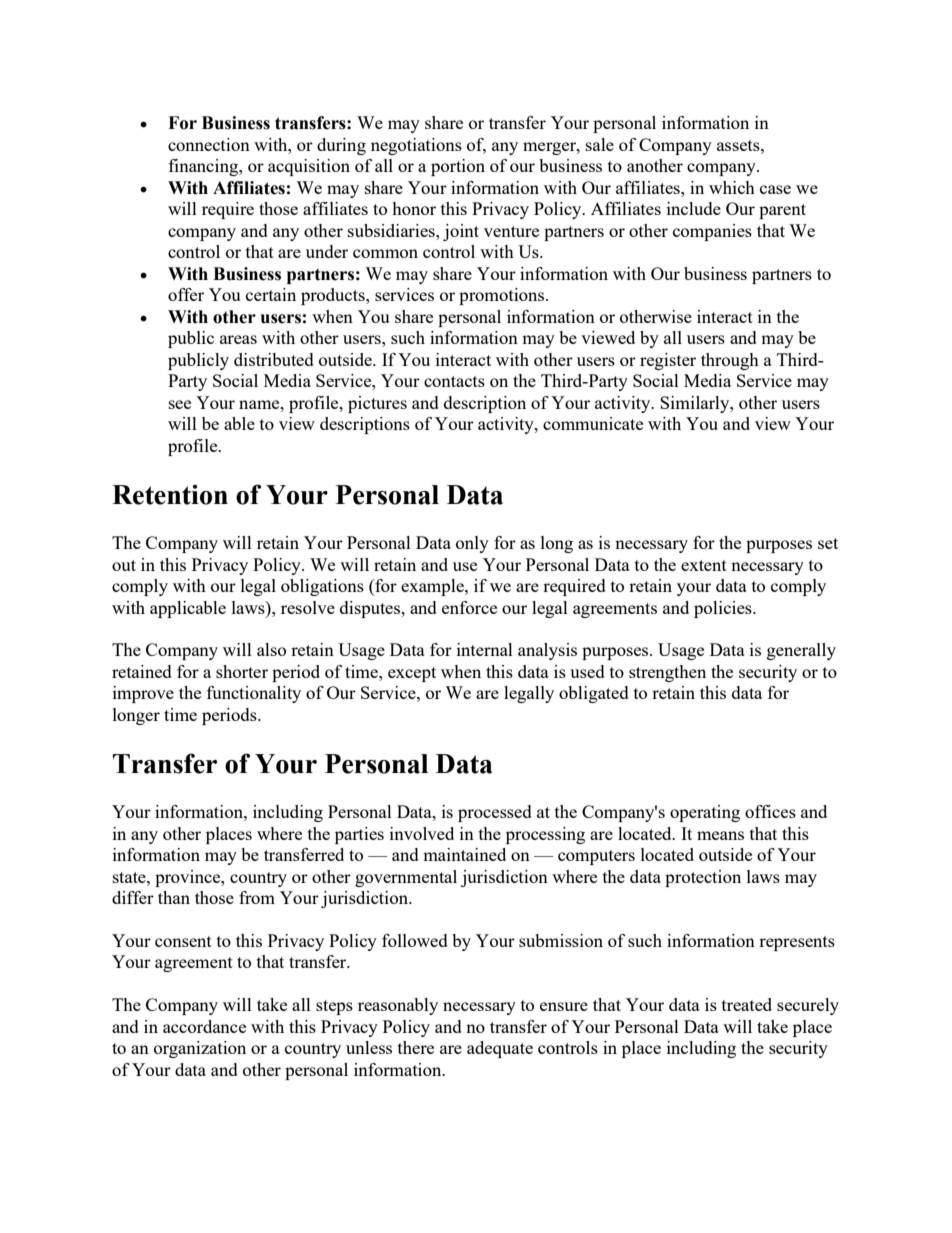 The width and height of the screenshot is (952, 1233). What do you see at coordinates (204, 1026) in the screenshot?
I see `accordance` at bounding box center [204, 1026].
